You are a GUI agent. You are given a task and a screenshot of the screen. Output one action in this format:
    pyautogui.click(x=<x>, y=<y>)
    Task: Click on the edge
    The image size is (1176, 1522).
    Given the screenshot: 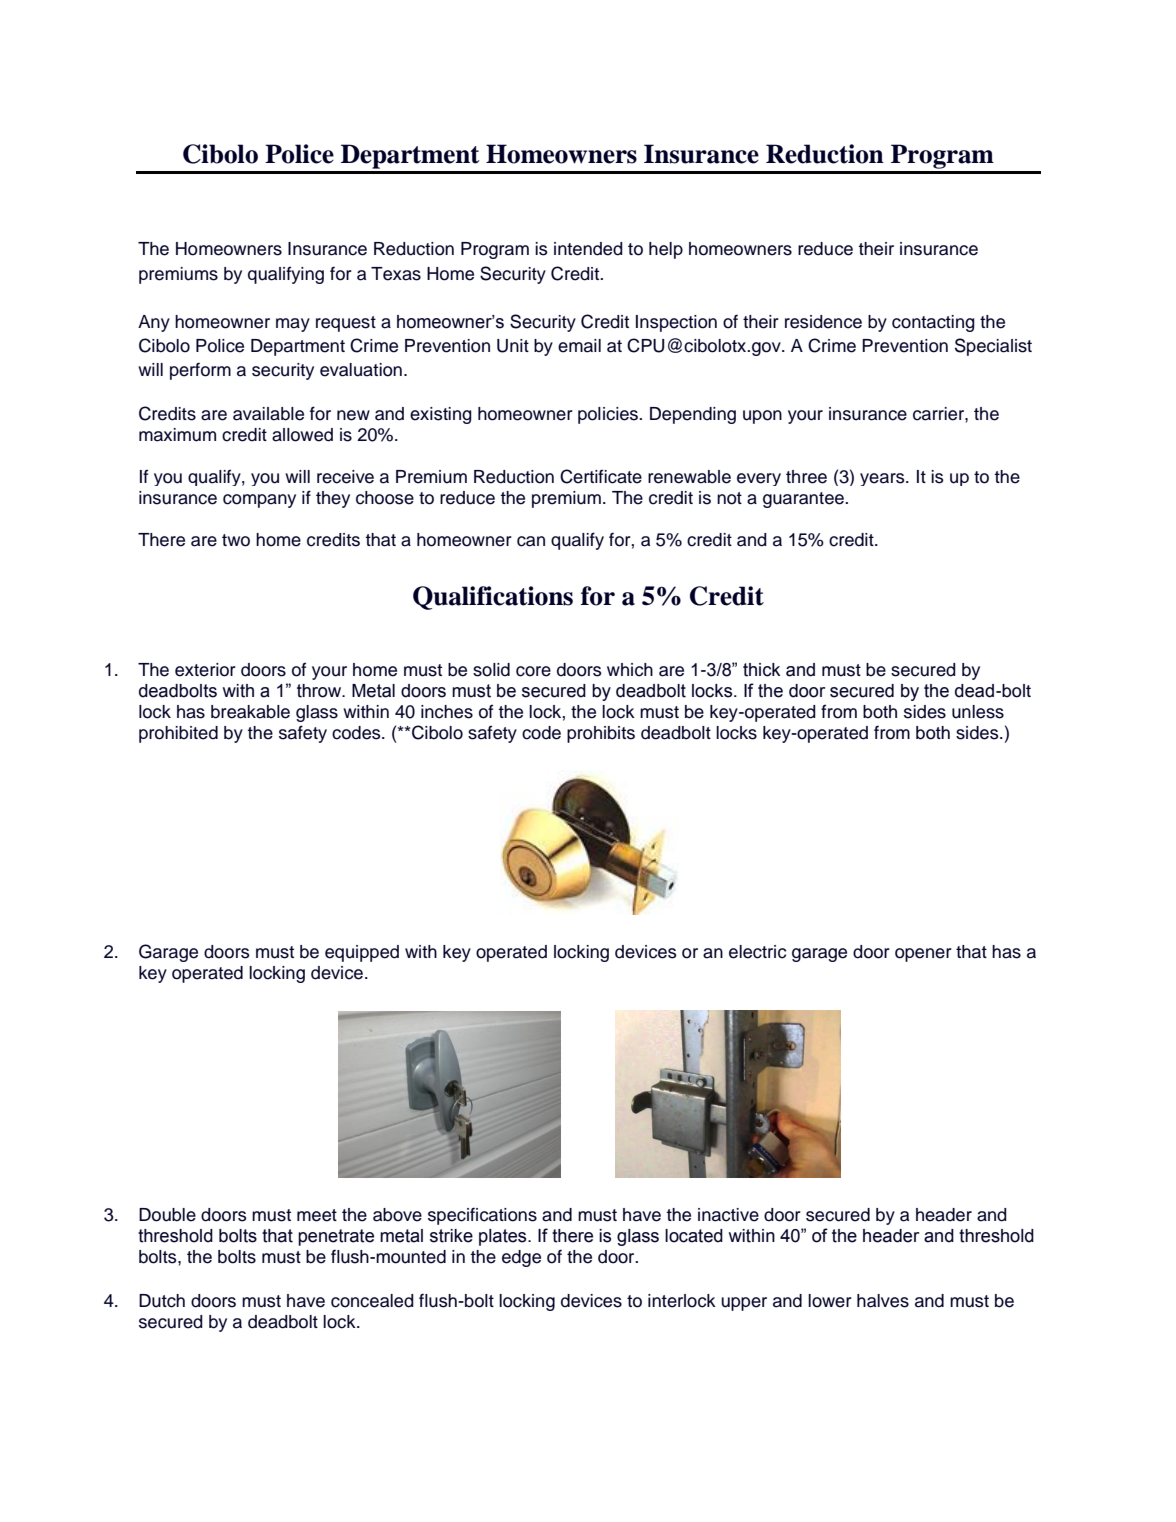 What is the action you would take?
    pyautogui.click(x=521, y=1258)
